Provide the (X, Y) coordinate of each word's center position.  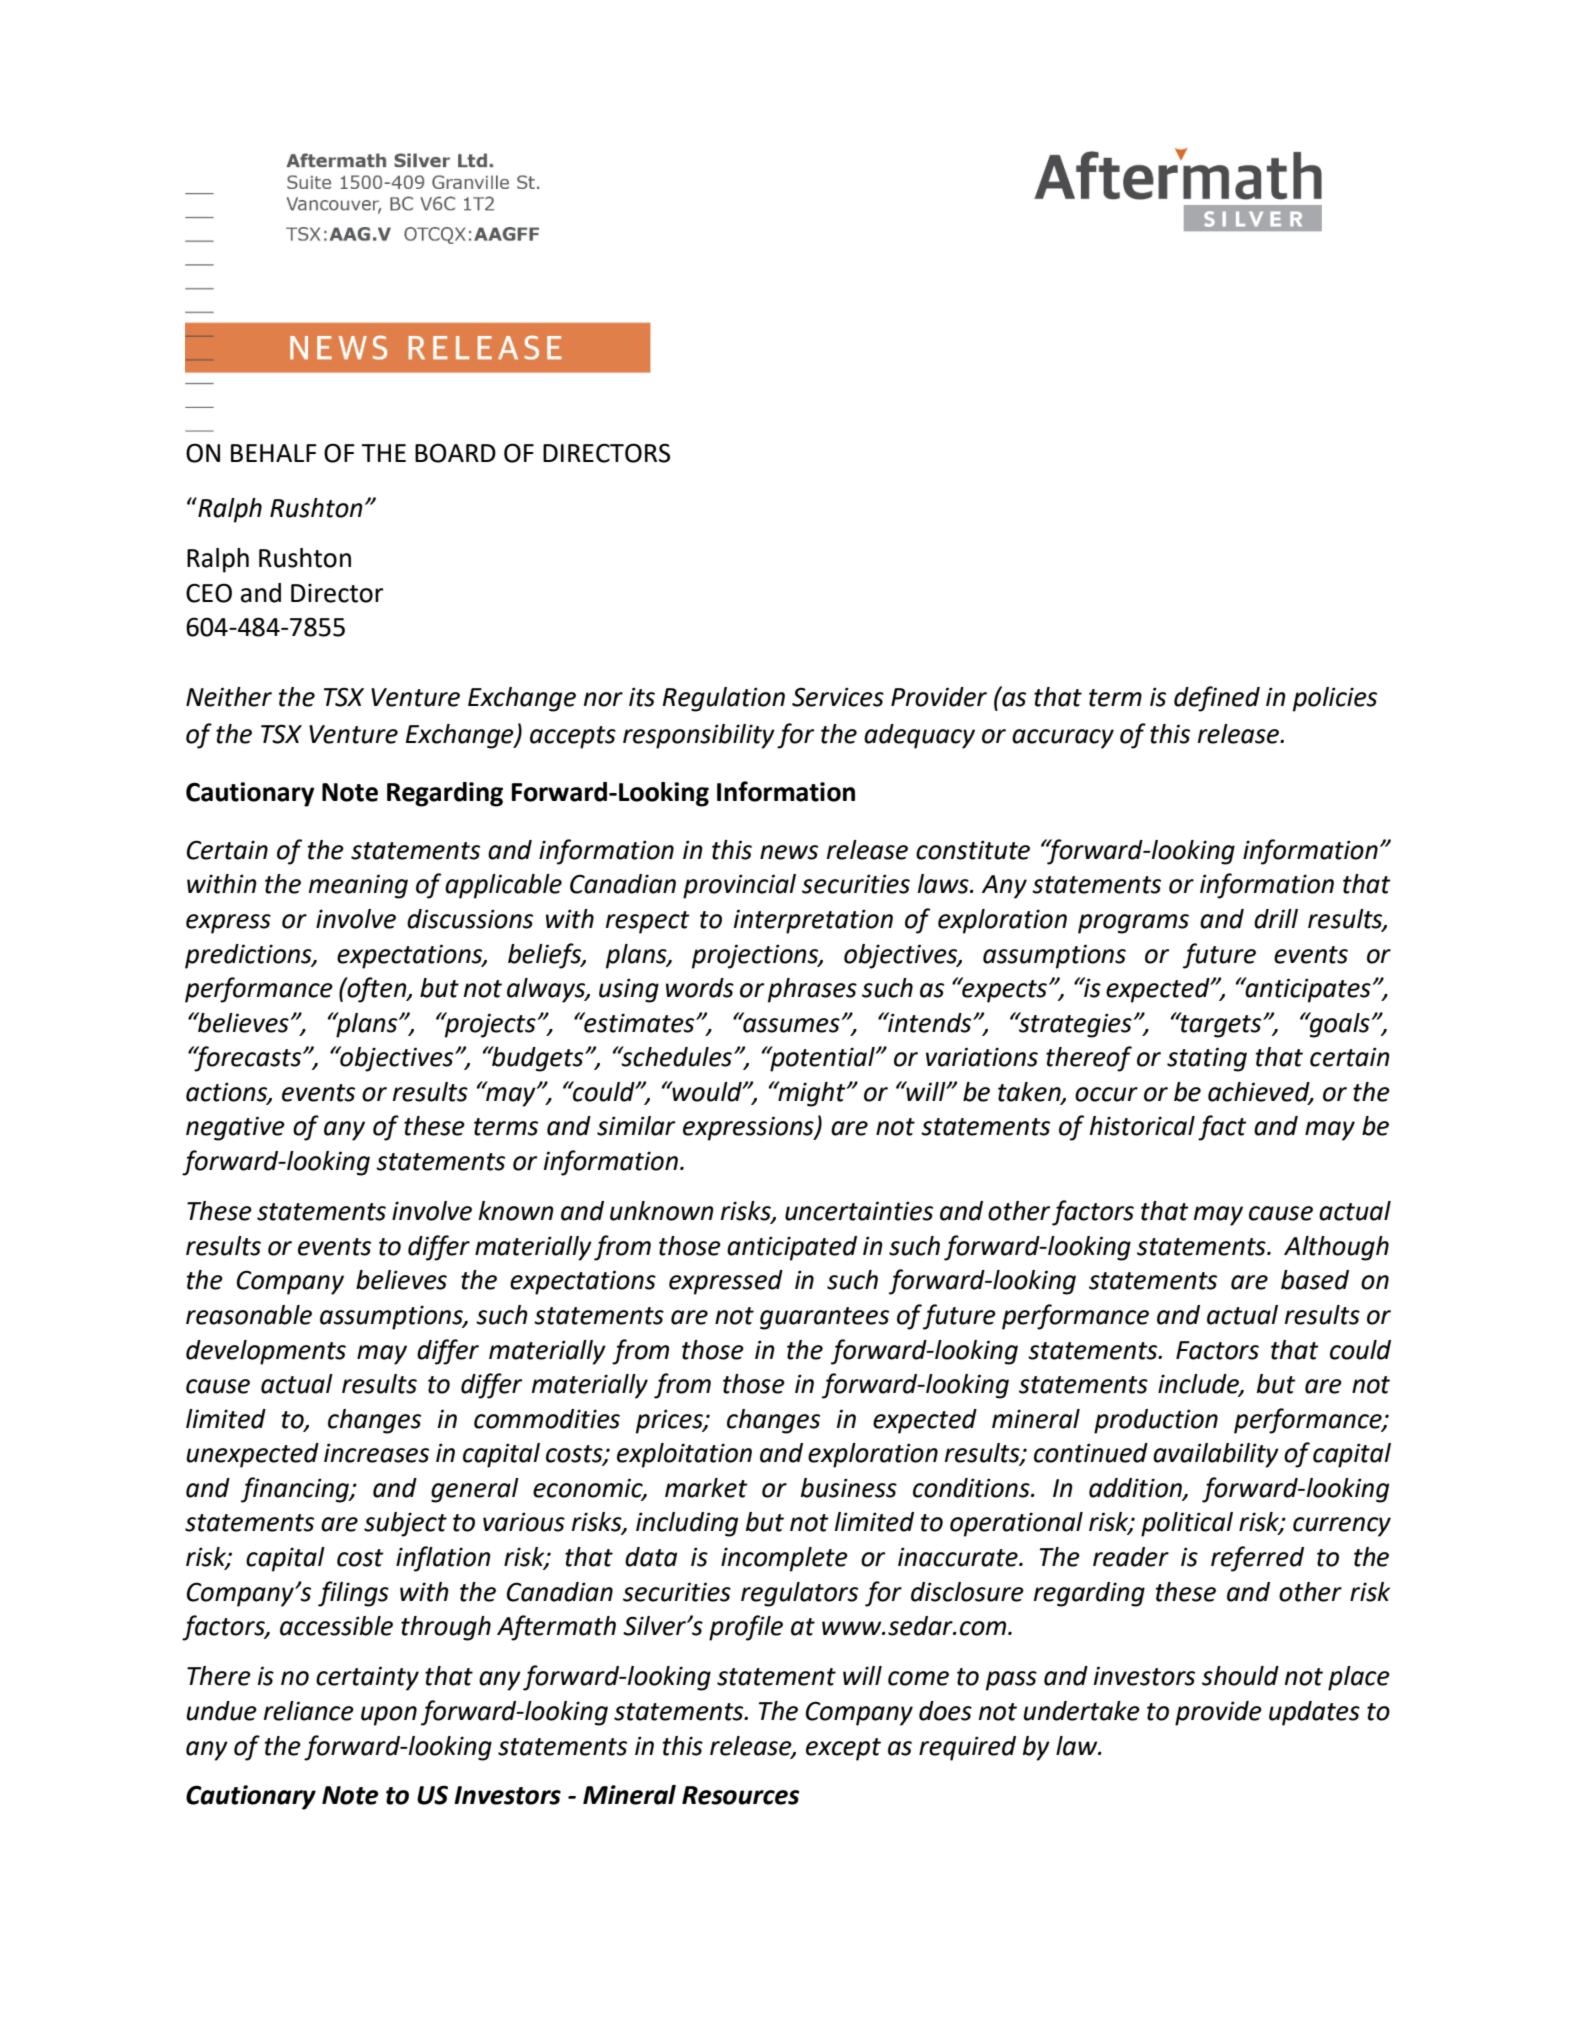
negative (235, 1128)
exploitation (684, 1455)
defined (1217, 699)
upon (389, 1716)
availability (1216, 1455)
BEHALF (274, 453)
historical (1142, 1126)
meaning (358, 886)
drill (1276, 919)
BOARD (455, 453)
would (707, 1091)
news (789, 852)
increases (376, 1453)
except (843, 1749)
